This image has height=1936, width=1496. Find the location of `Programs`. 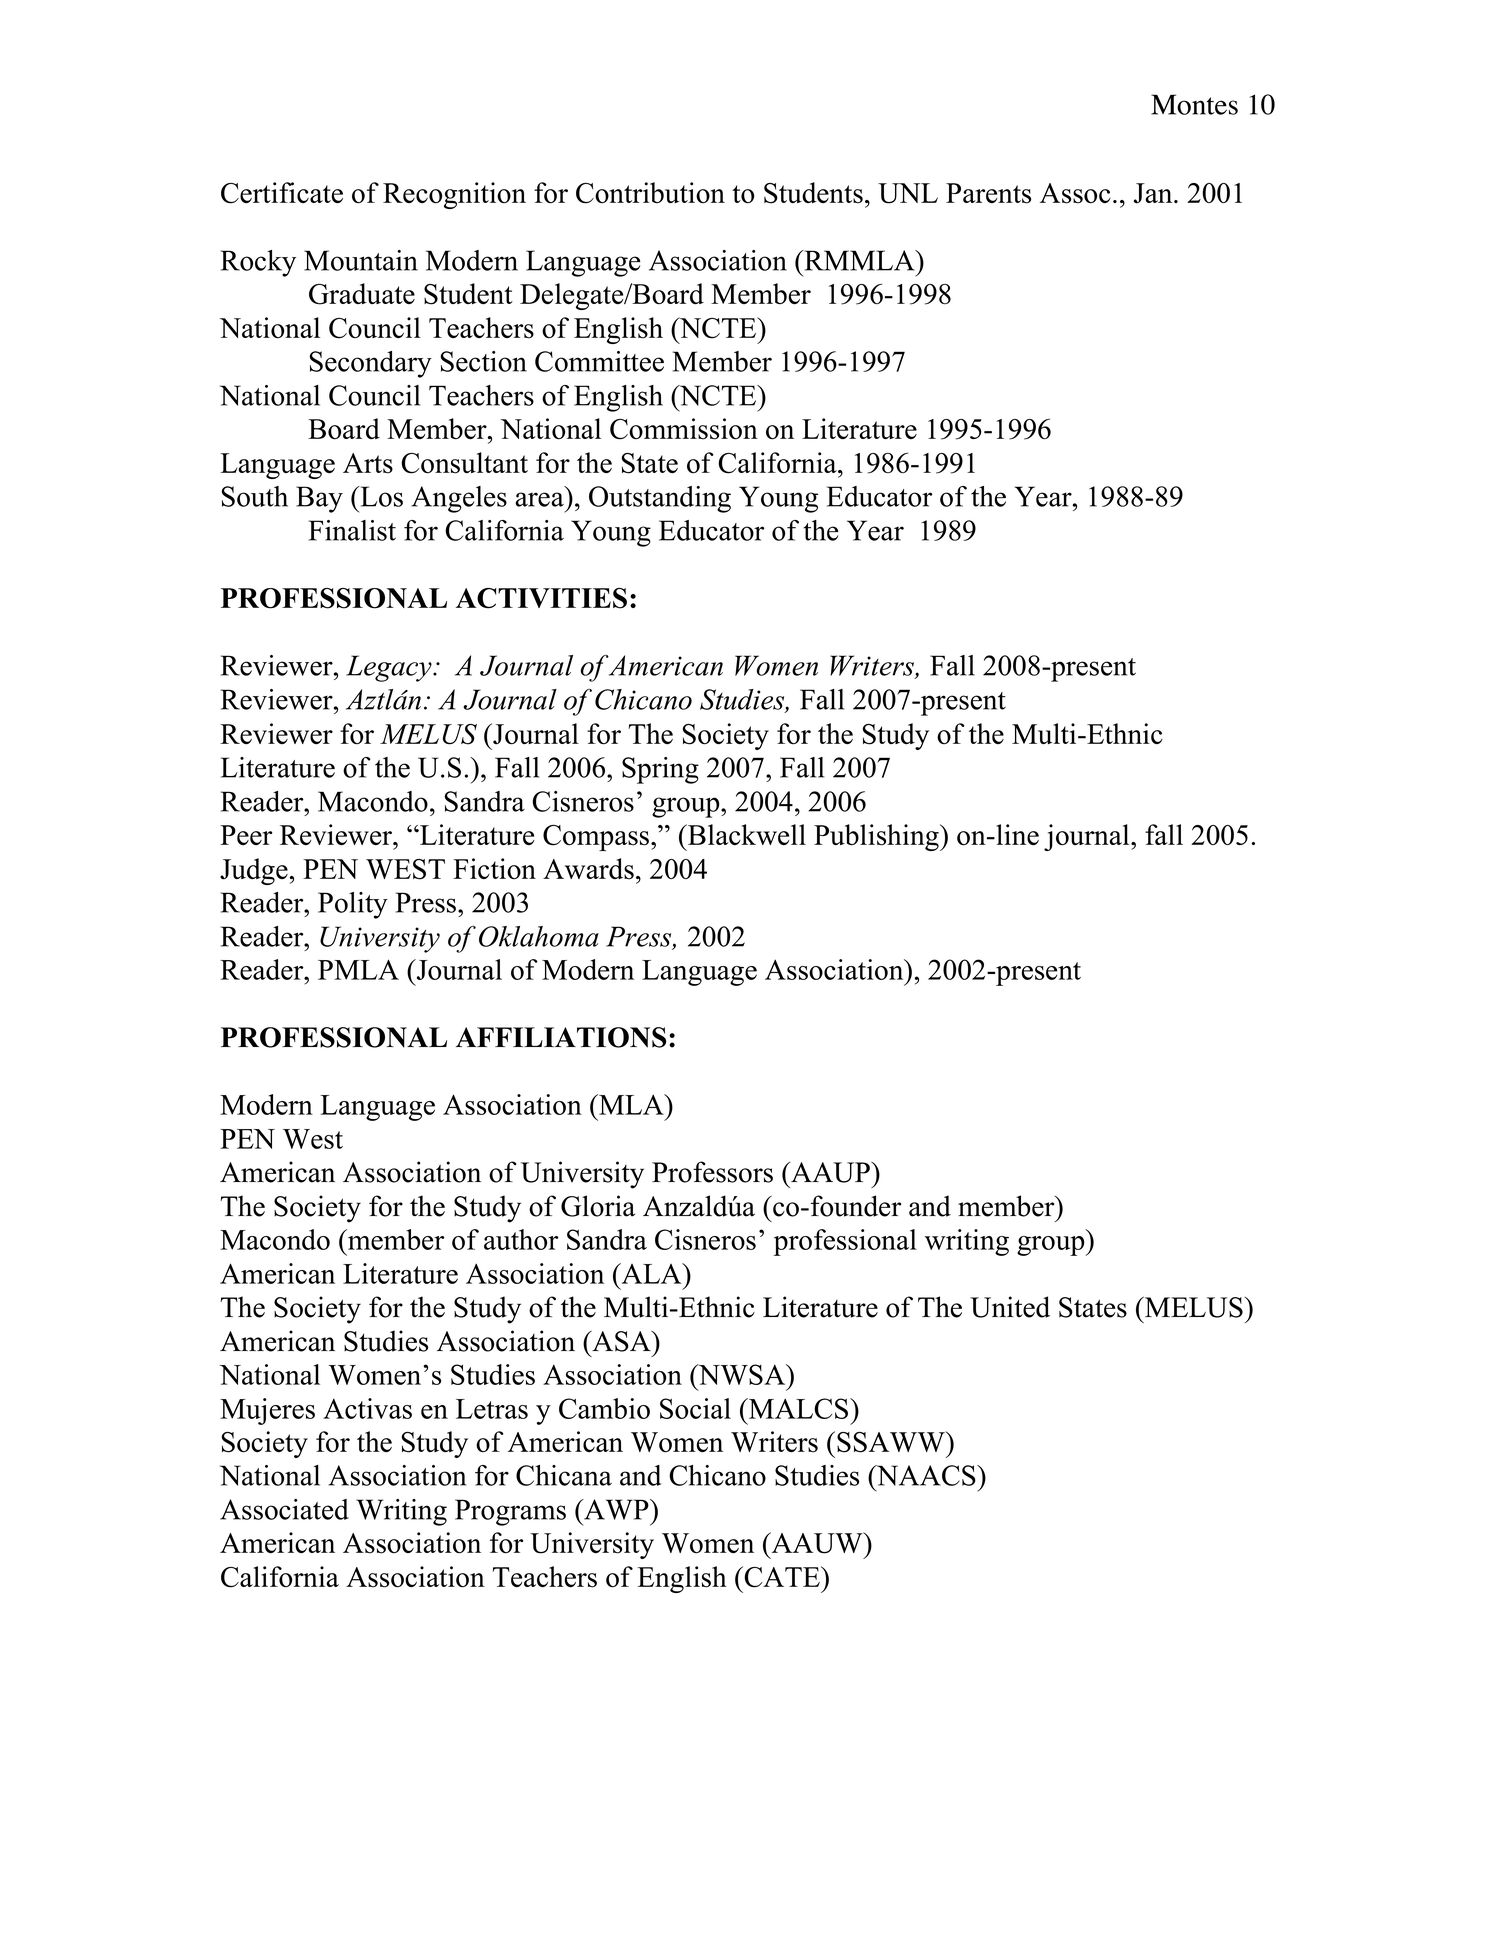

Programs is located at coordinates (510, 1512).
